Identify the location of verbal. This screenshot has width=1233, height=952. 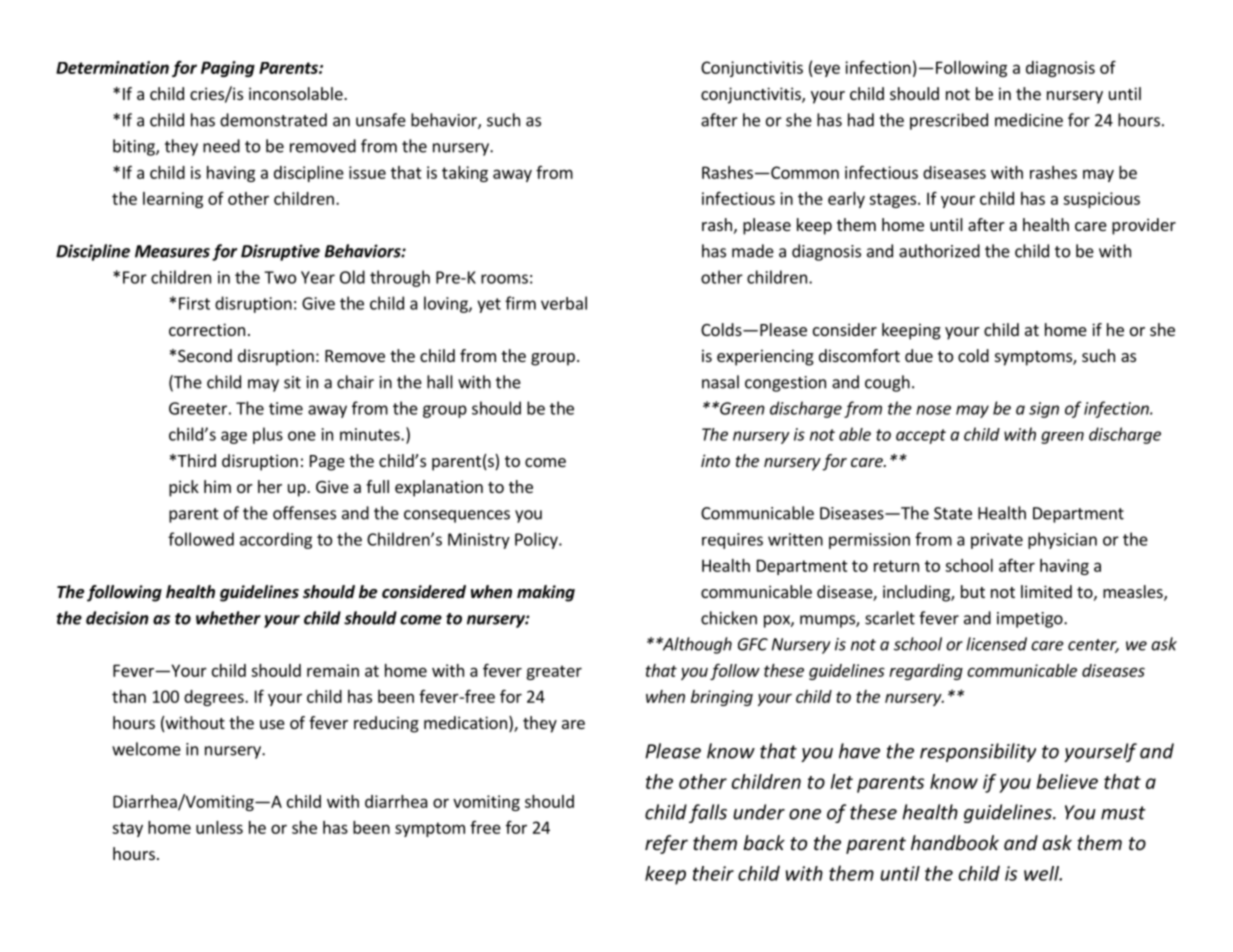
(564, 303).
